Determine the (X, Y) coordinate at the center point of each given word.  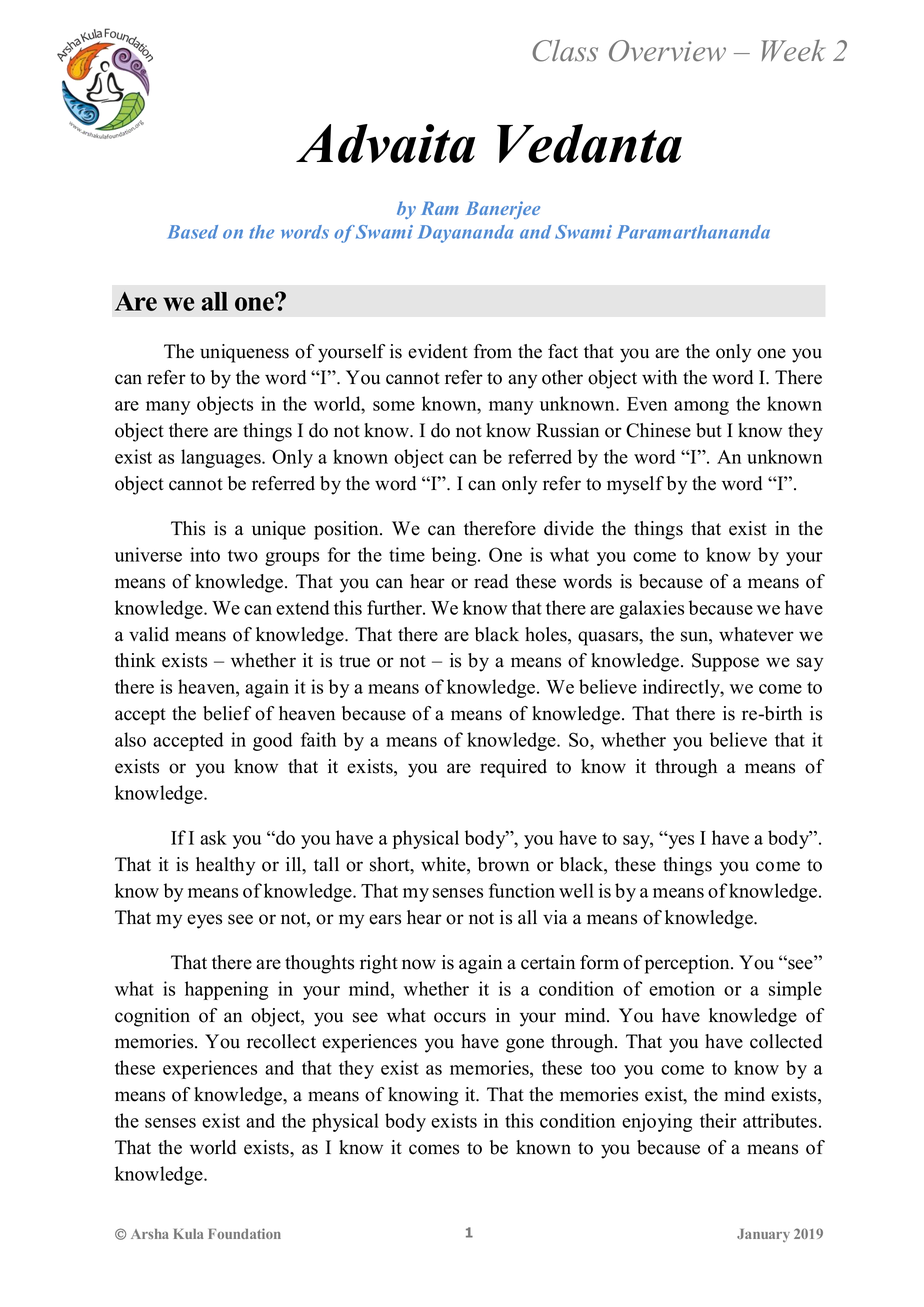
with (659, 377)
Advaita (385, 143)
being (455, 556)
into (205, 554)
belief (227, 713)
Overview (667, 51)
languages (222, 458)
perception (688, 964)
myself (635, 485)
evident (438, 351)
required (513, 768)
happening (226, 990)
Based (193, 232)
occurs (460, 1017)
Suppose (725, 662)
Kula (189, 1234)
